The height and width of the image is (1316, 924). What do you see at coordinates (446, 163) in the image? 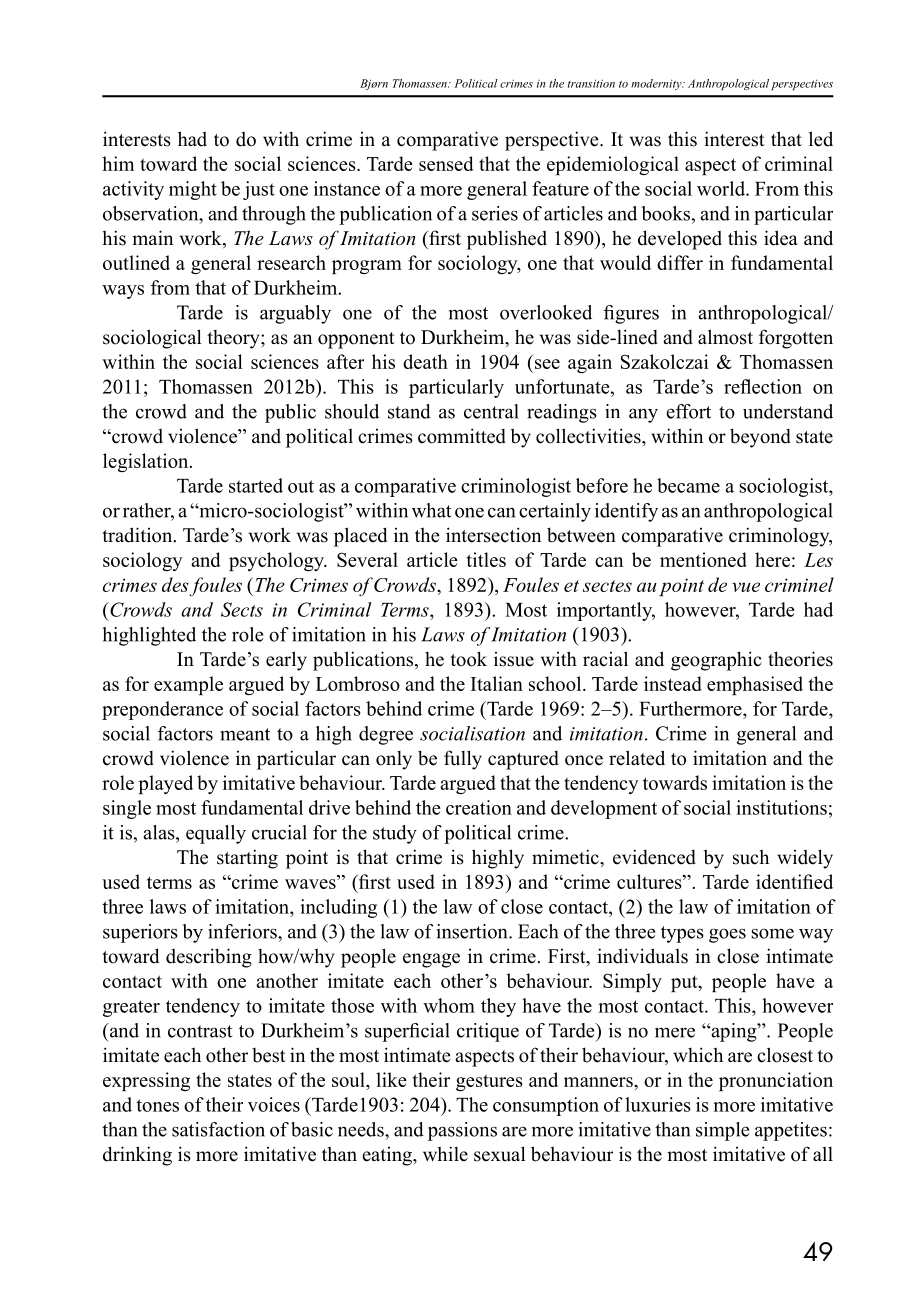
I see `sensed` at bounding box center [446, 163].
